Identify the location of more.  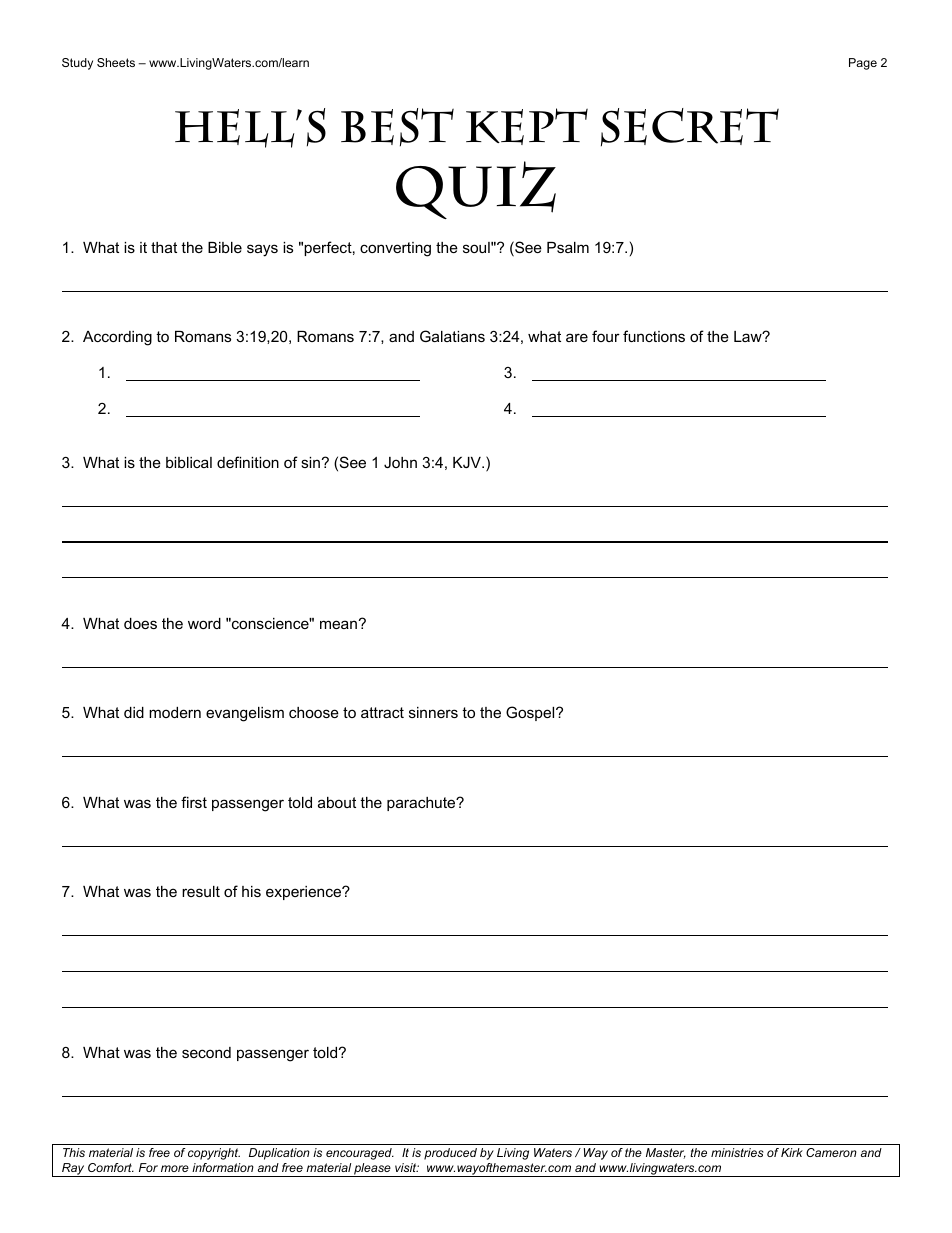
(175, 1168).
